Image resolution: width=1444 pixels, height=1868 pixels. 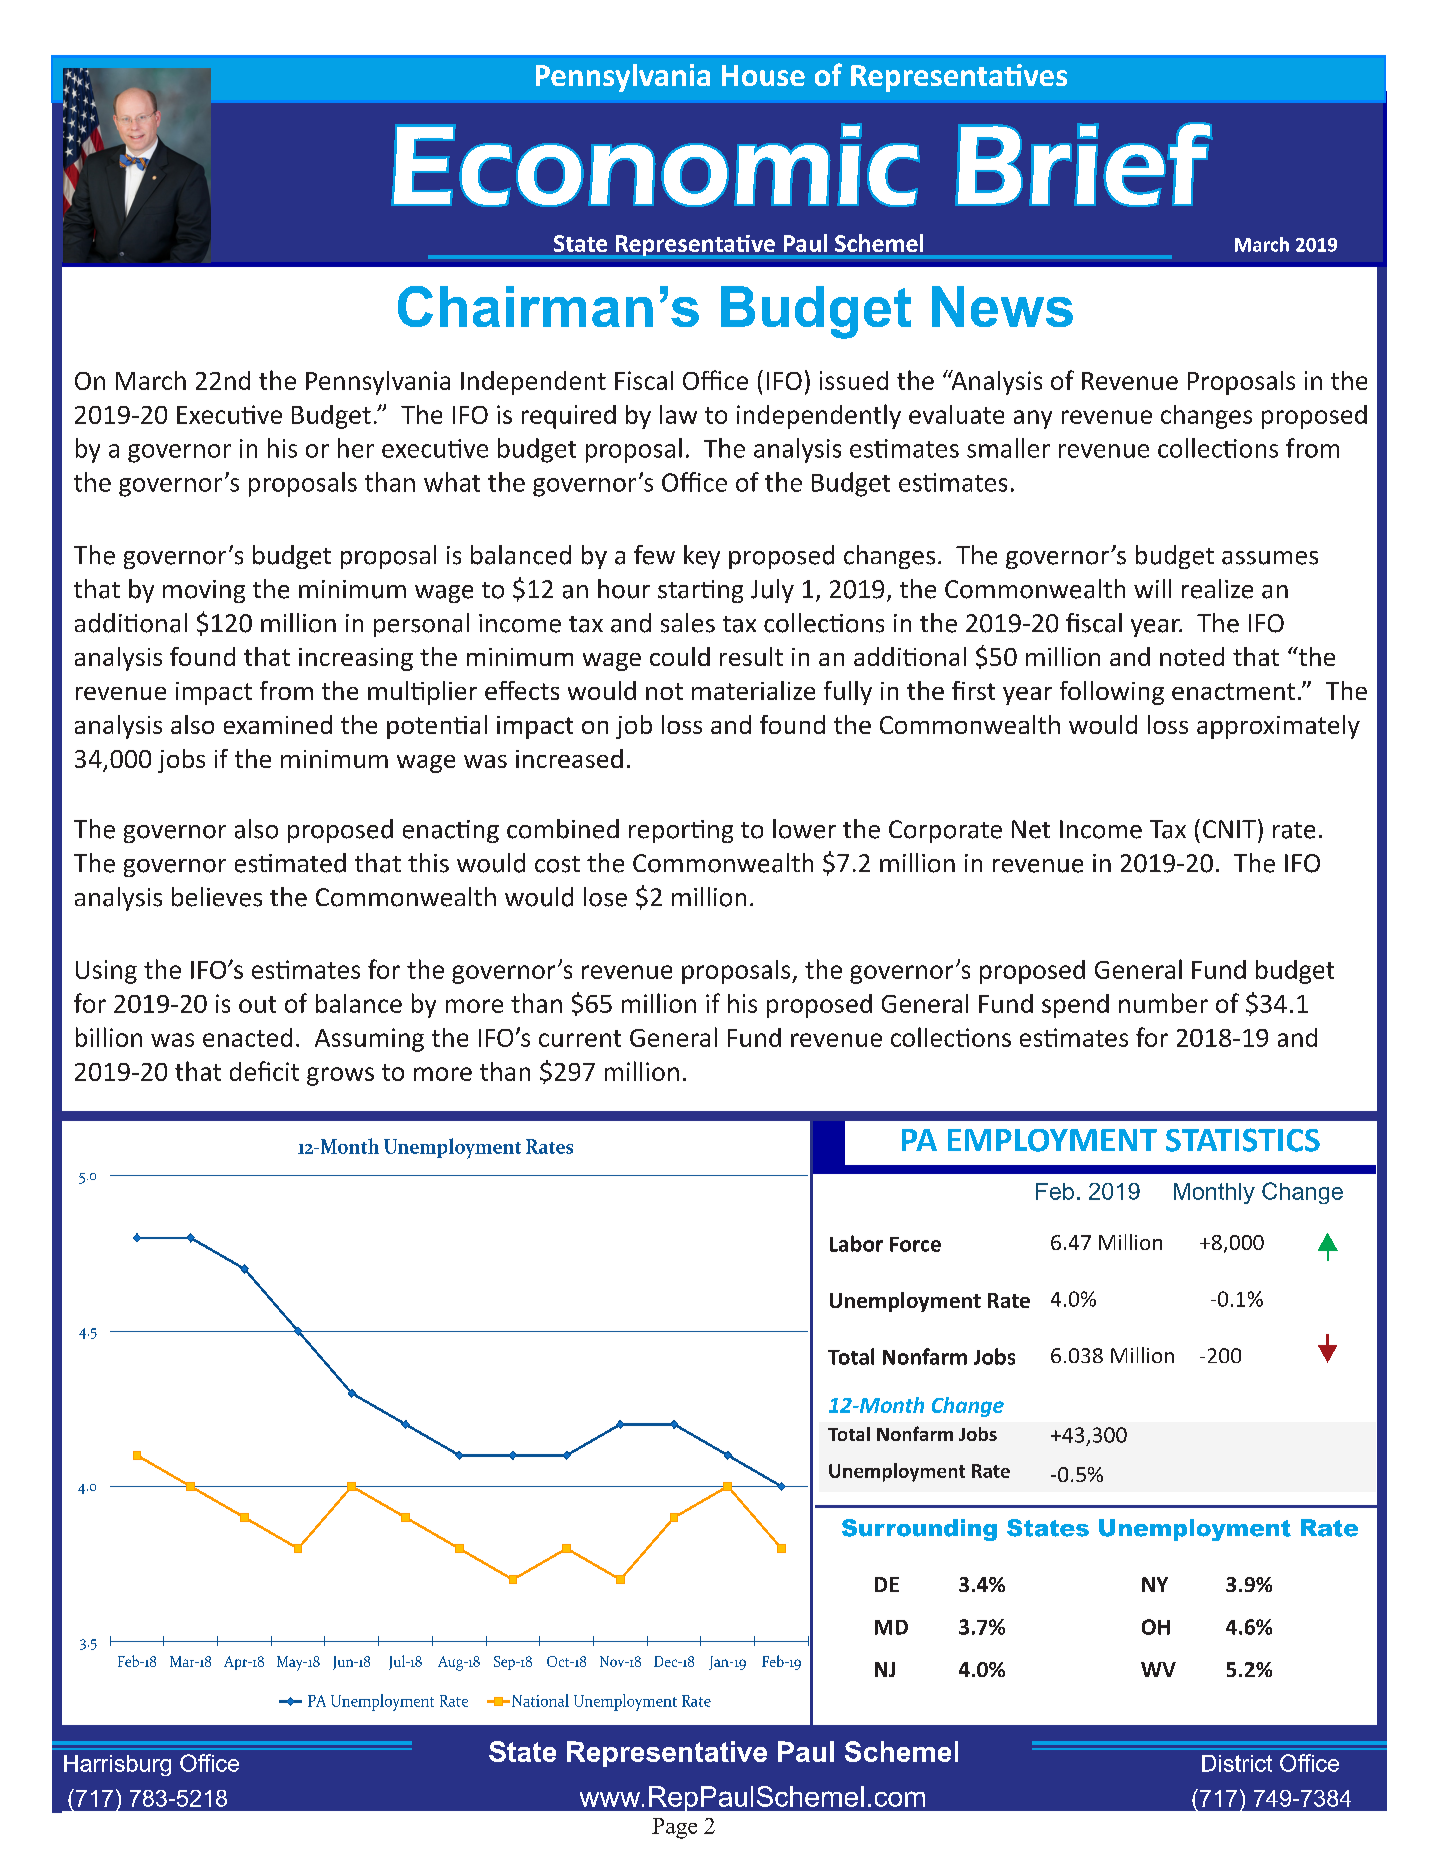 I want to click on Economic, so click(x=655, y=165).
